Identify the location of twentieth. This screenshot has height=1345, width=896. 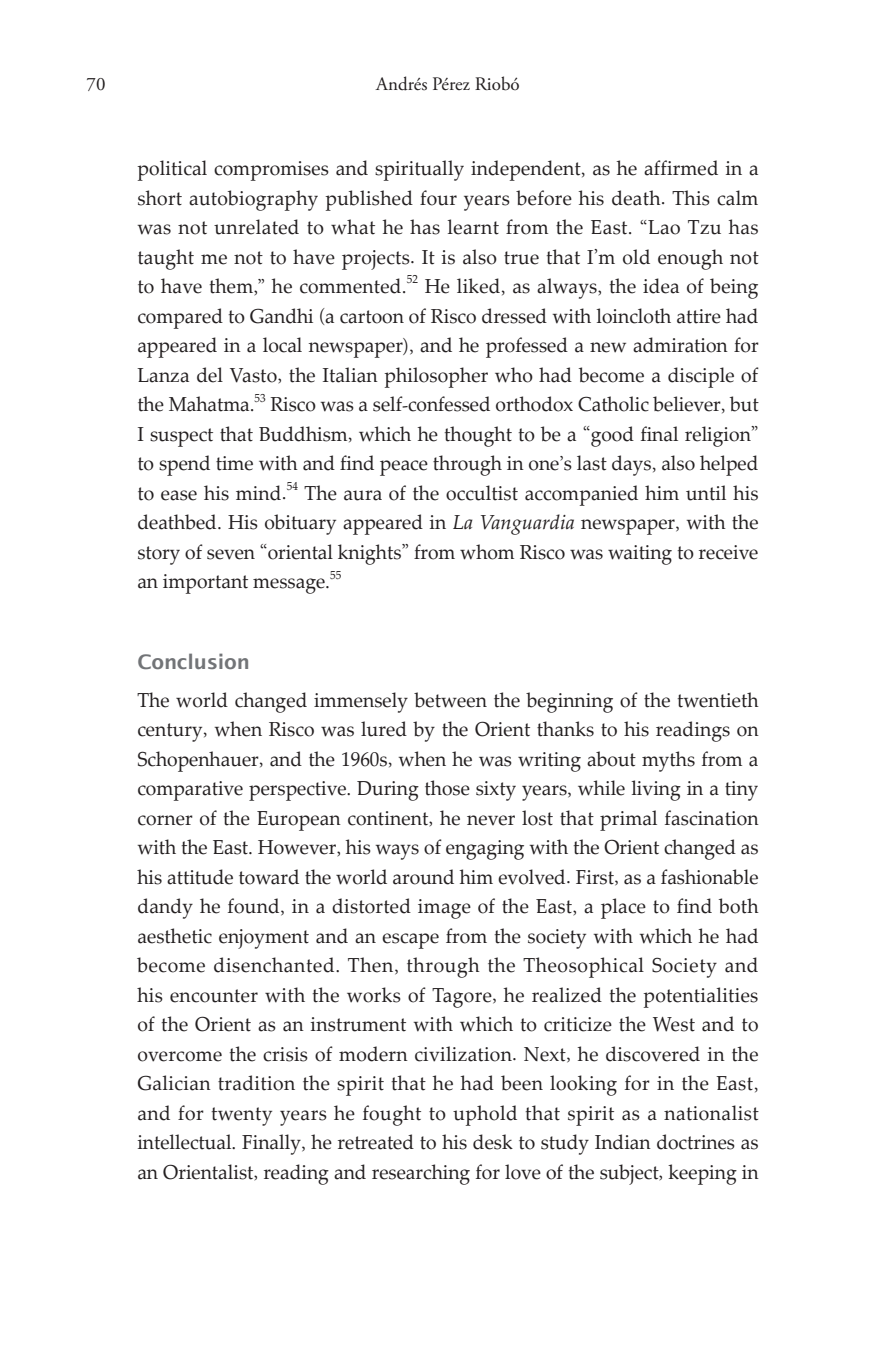
(718, 700).
